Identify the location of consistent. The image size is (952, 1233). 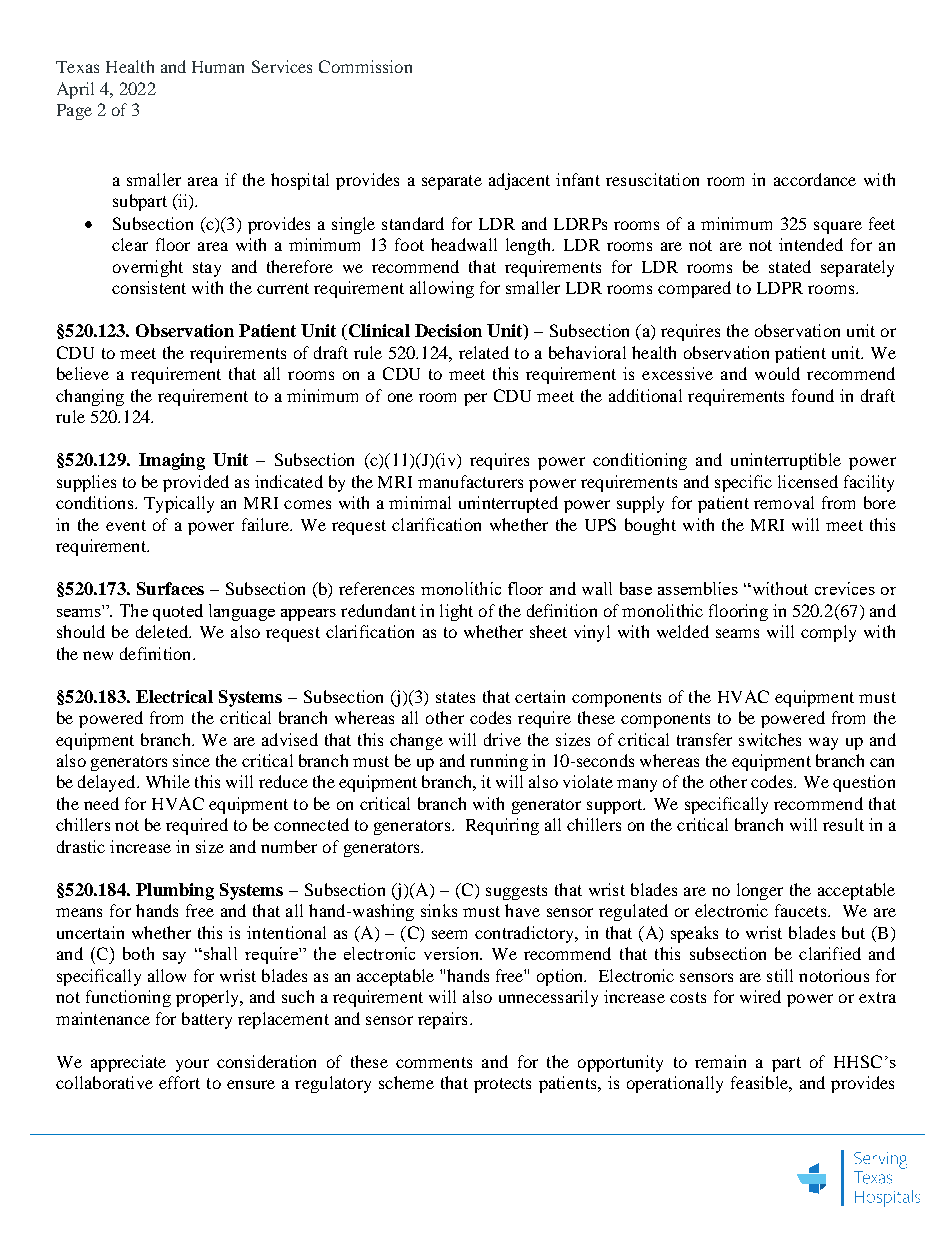
(149, 287).
